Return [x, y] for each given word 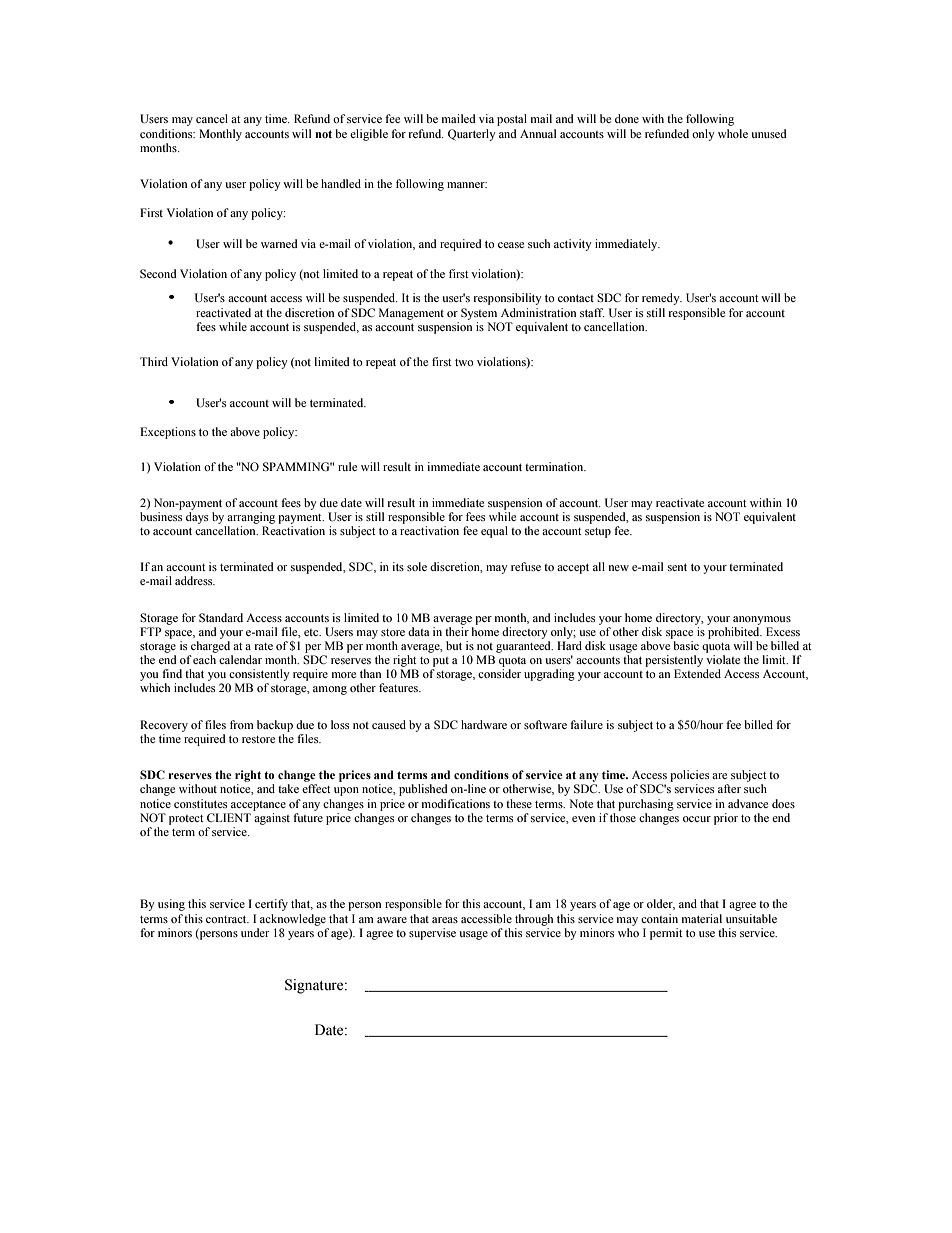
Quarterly [472, 135]
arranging [251, 518]
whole [733, 133]
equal [494, 532]
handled [341, 183]
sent [677, 567]
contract [227, 919]
